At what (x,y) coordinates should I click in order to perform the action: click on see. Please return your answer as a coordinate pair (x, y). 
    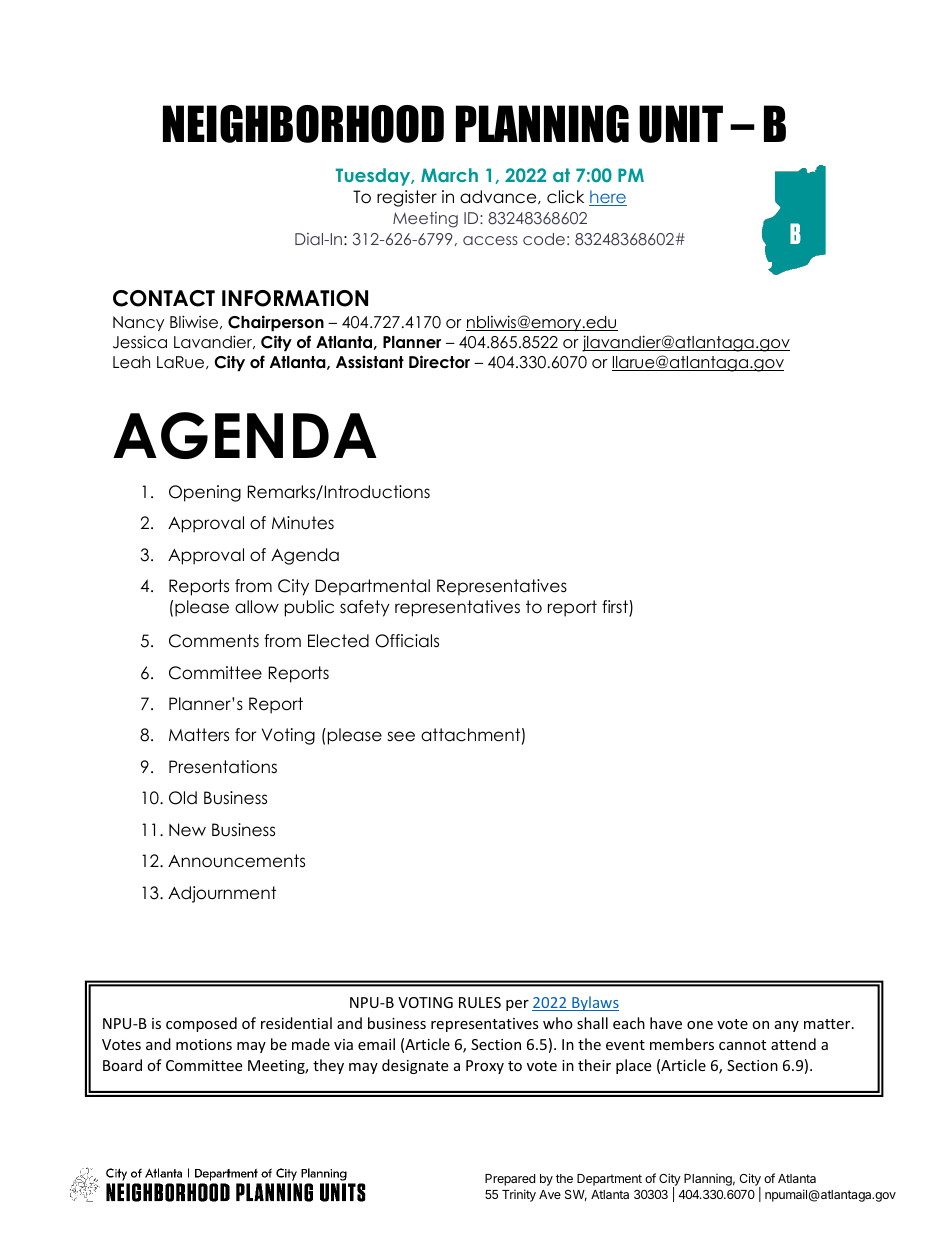
    Looking at the image, I should click on (401, 736).
